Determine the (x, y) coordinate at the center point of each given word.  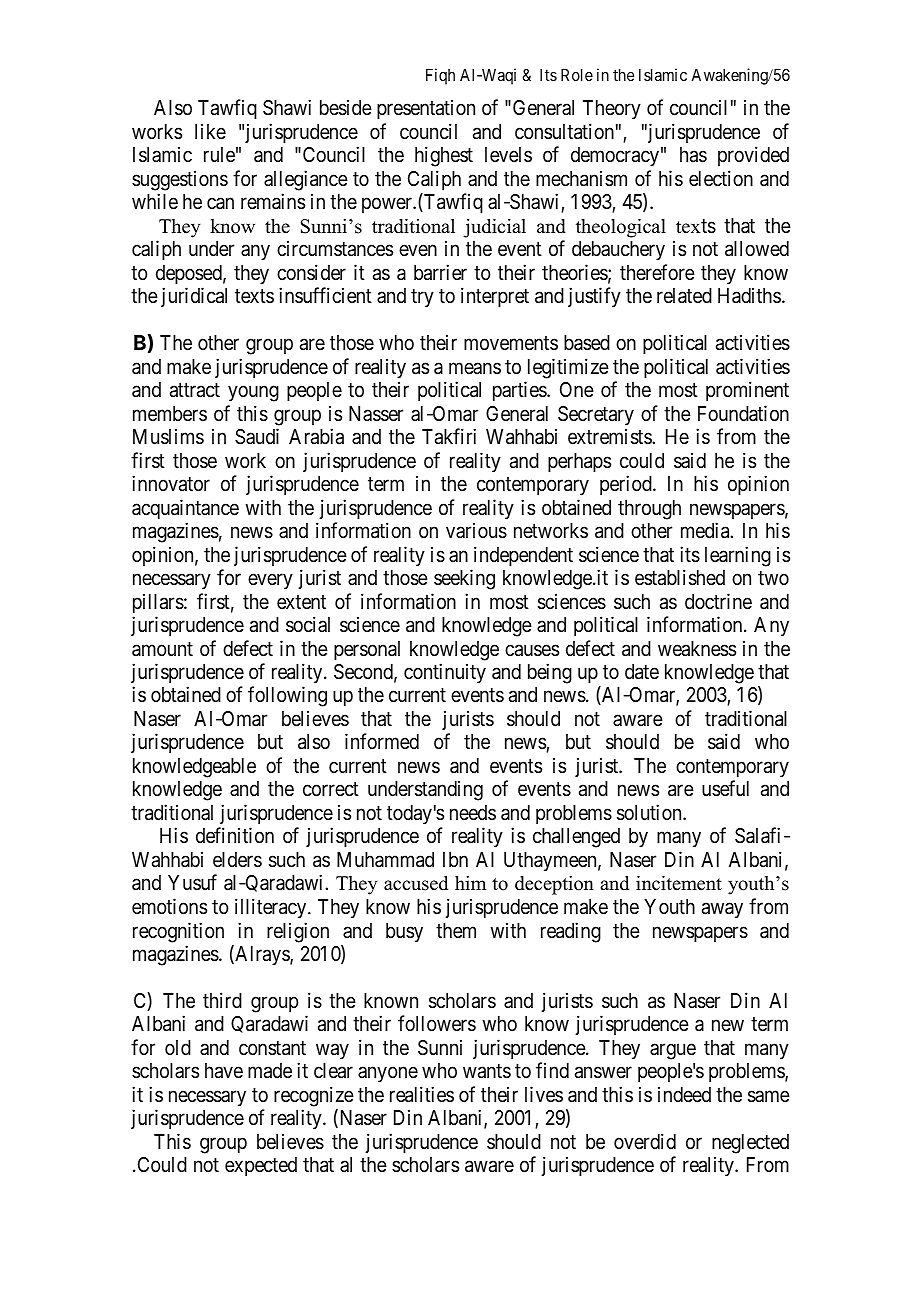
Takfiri (449, 436)
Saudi (257, 436)
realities (422, 1094)
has (693, 155)
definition (235, 835)
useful (725, 788)
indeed (684, 1094)
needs (473, 813)
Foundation (743, 413)
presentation (426, 109)
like (210, 131)
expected (261, 1166)
